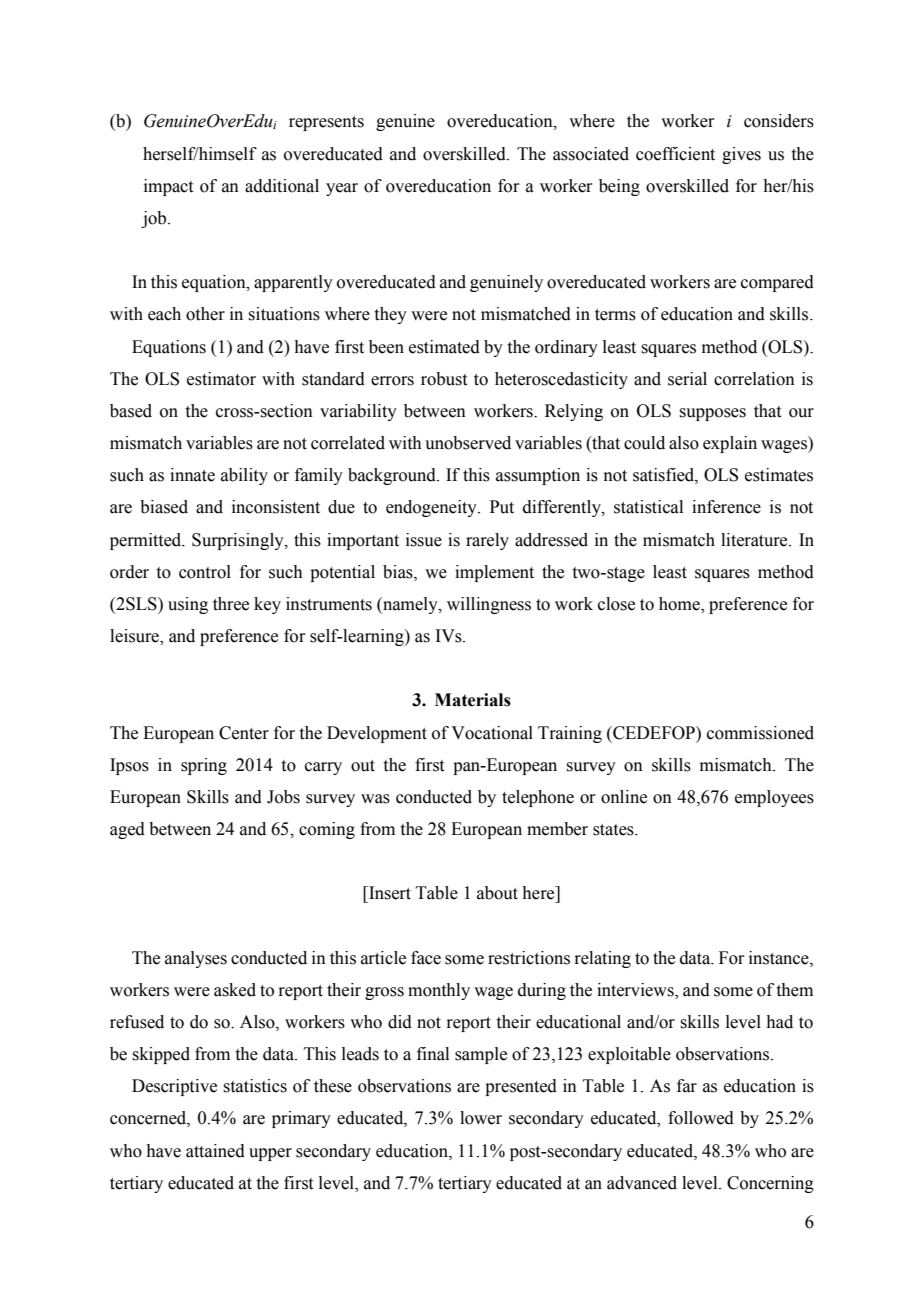 The width and height of the screenshot is (924, 1308). Describe the element at coordinates (473, 700) in the screenshot. I see `Materials` at that location.
